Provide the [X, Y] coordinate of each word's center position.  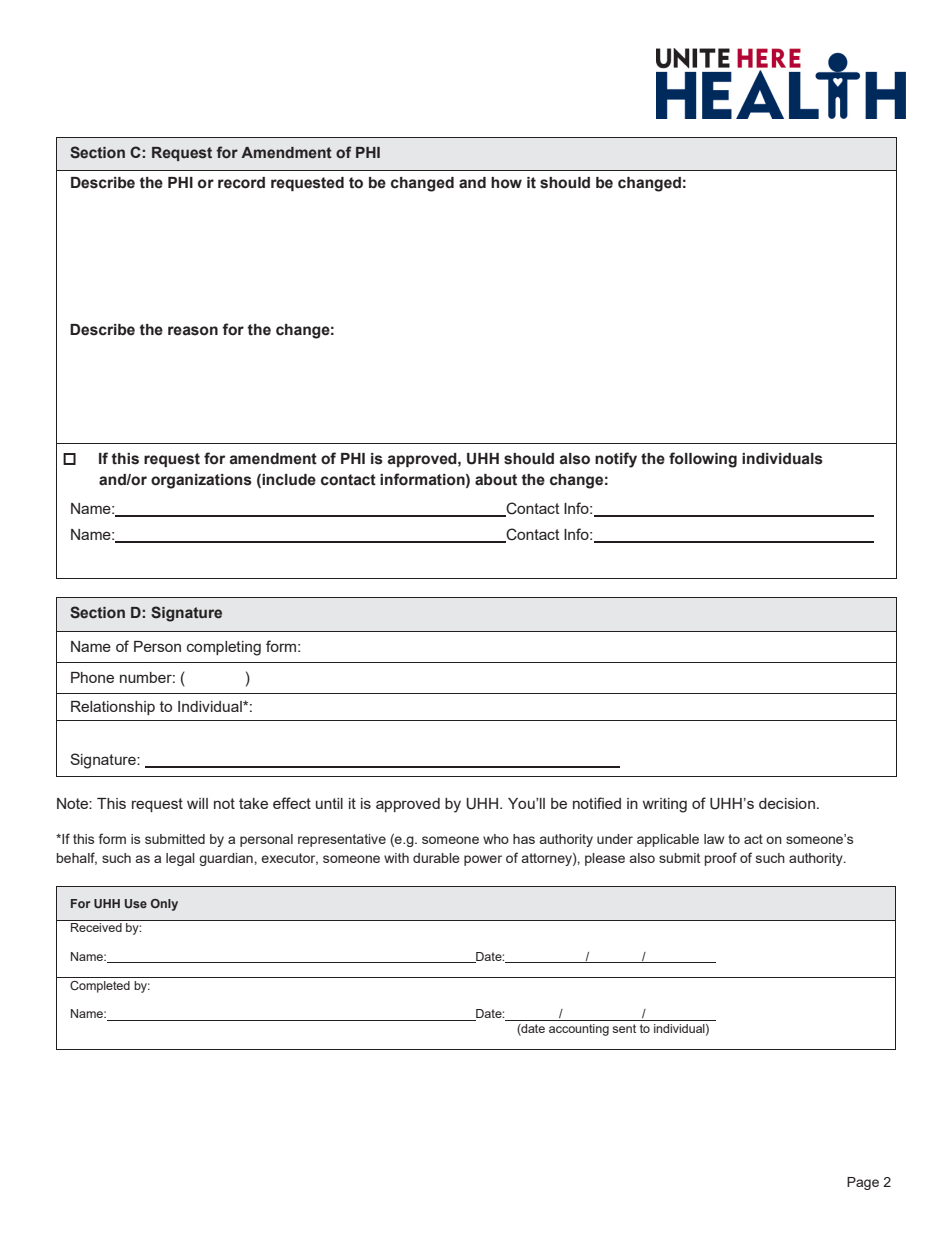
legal [180, 859]
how [506, 183]
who [496, 839]
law [714, 839]
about [496, 480]
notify [616, 460]
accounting [579, 1030]
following [703, 460]
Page [863, 1183]
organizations [201, 481]
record [241, 183]
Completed [100, 987]
